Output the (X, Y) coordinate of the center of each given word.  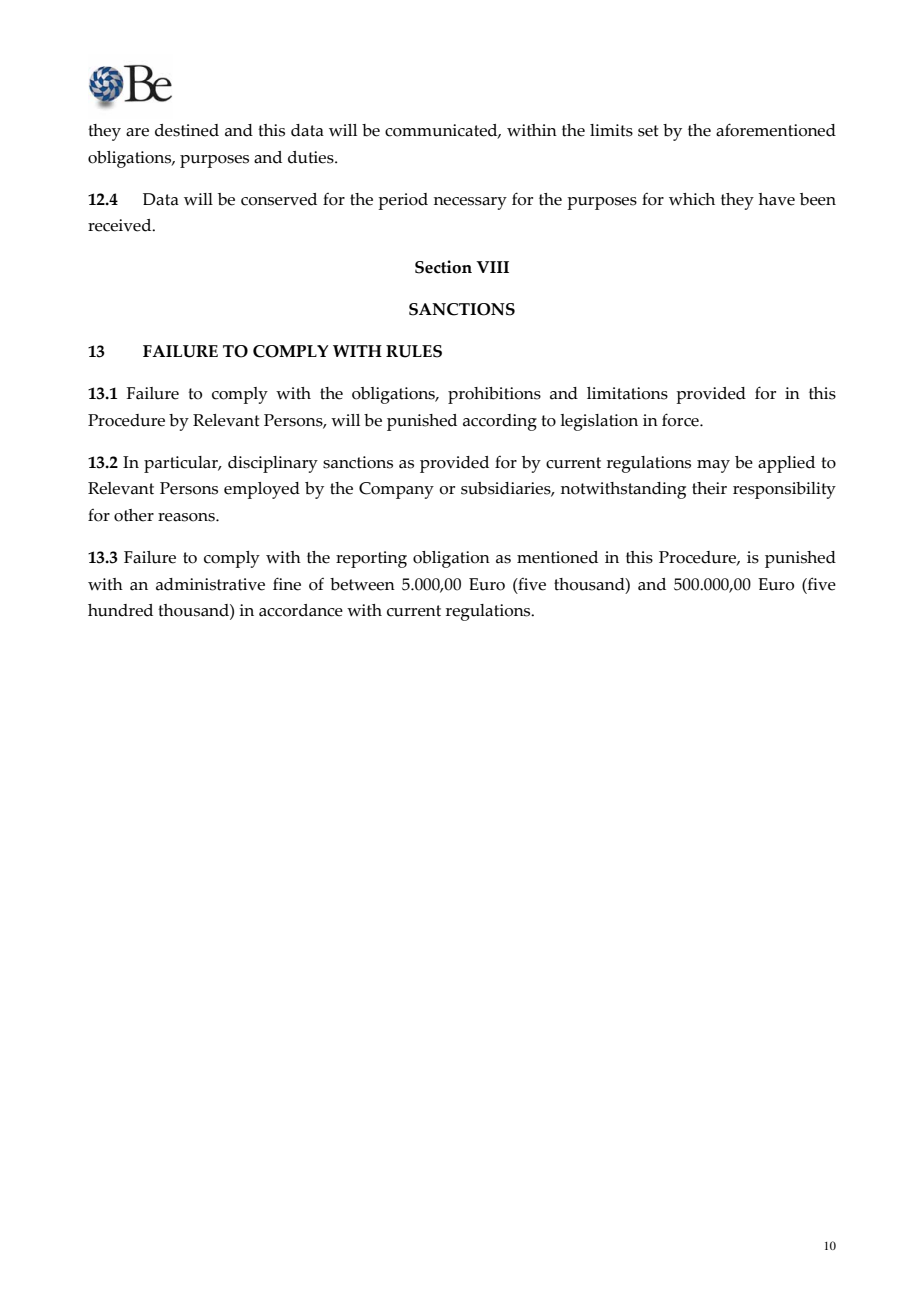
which (692, 199)
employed (262, 490)
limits (611, 130)
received (121, 225)
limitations (627, 393)
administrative (210, 584)
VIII (492, 267)
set (648, 131)
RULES (414, 351)
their (709, 488)
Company (396, 490)
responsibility (784, 490)
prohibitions (494, 395)
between (362, 584)
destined (187, 130)
